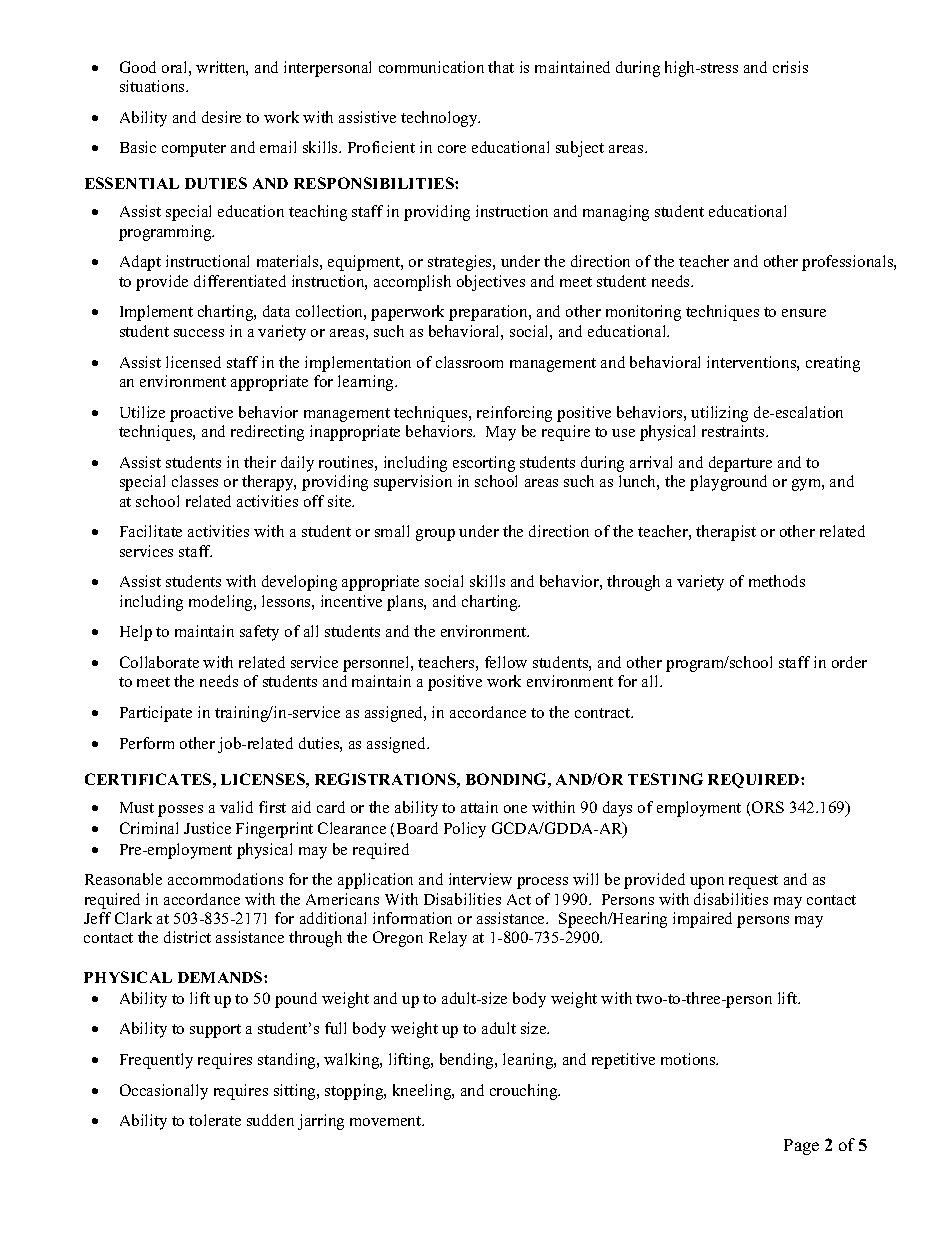  What do you see at coordinates (804, 313) in the page?
I see `ensure` at bounding box center [804, 313].
